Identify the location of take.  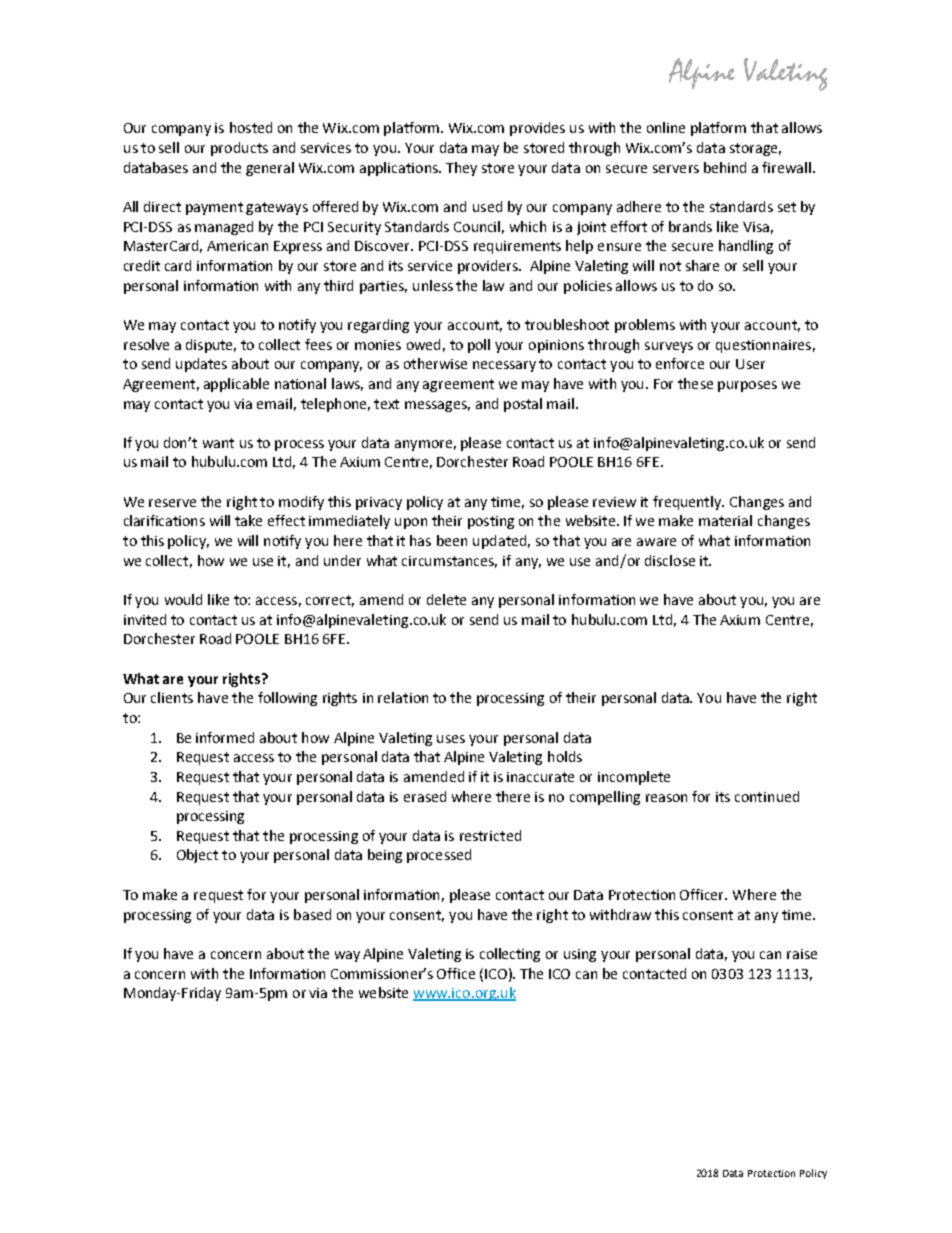
(248, 520).
